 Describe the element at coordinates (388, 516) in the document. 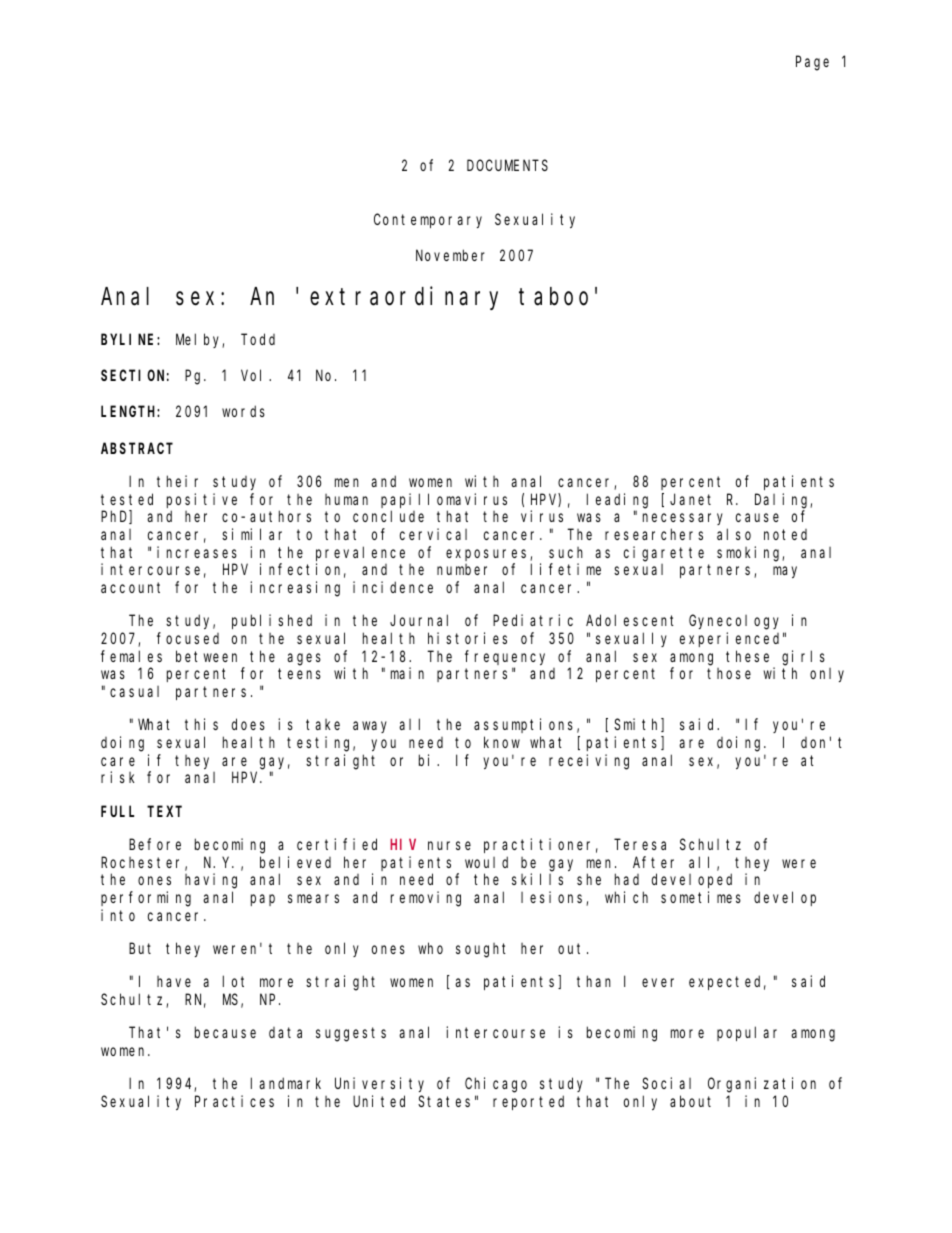

I see `conclude` at that location.
